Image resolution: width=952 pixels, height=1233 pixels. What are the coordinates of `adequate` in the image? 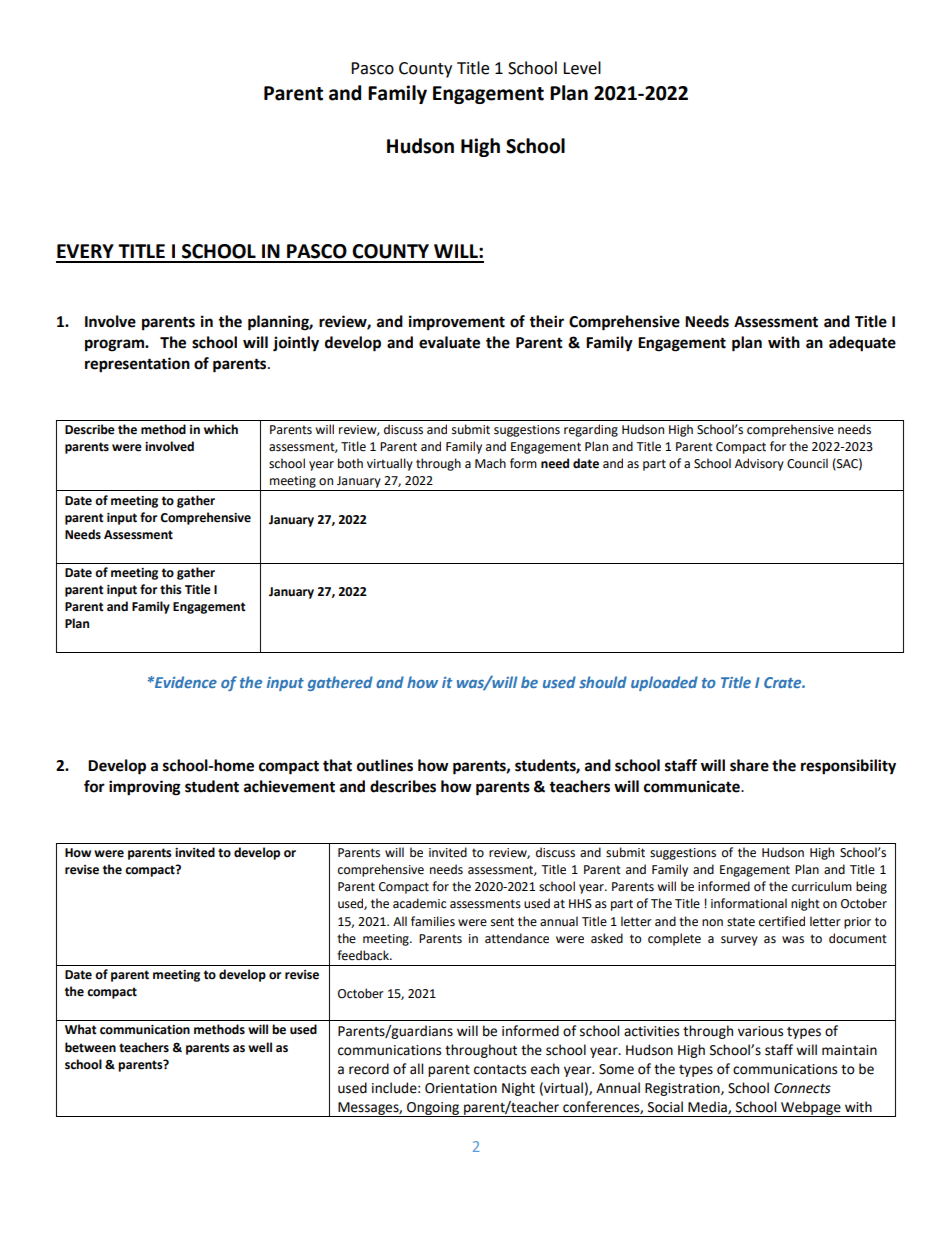 It's located at (862, 344).
